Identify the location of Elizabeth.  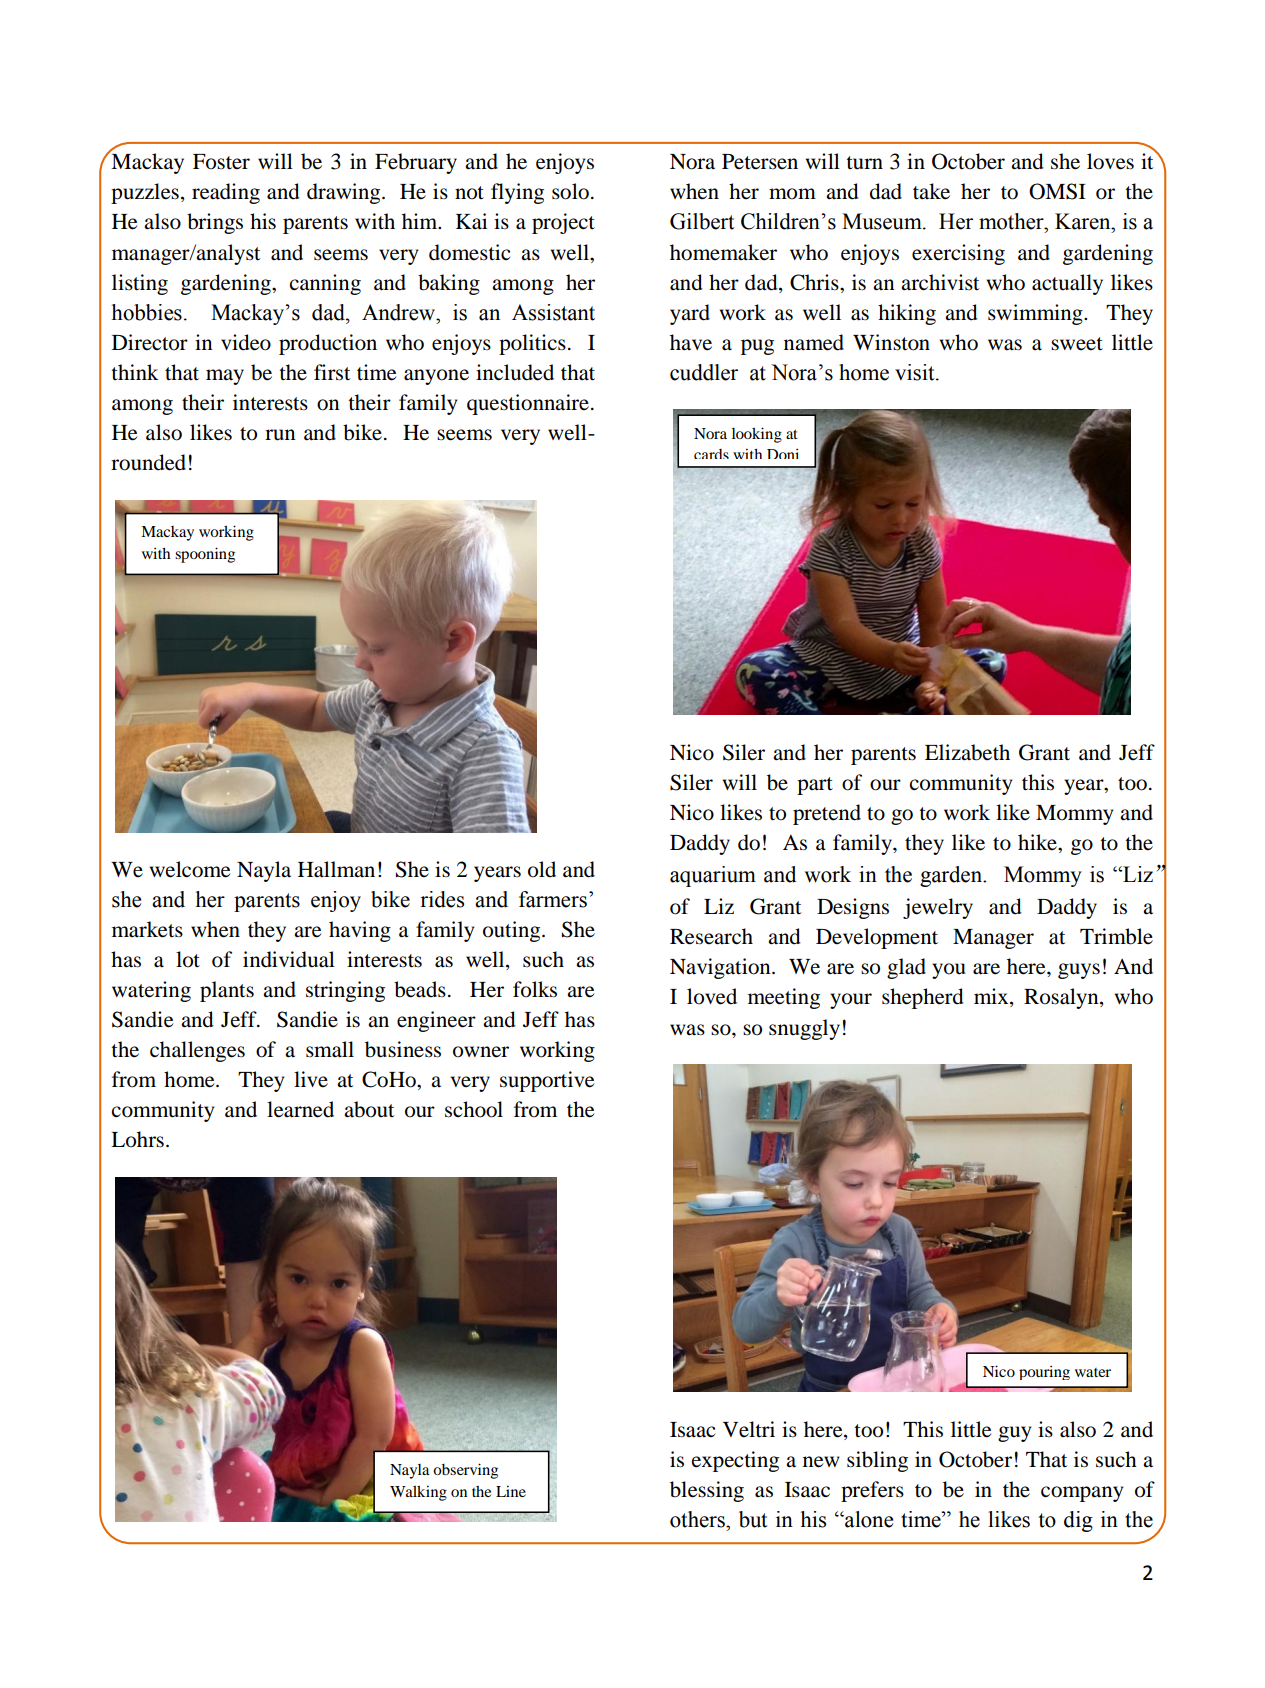
(967, 752).
